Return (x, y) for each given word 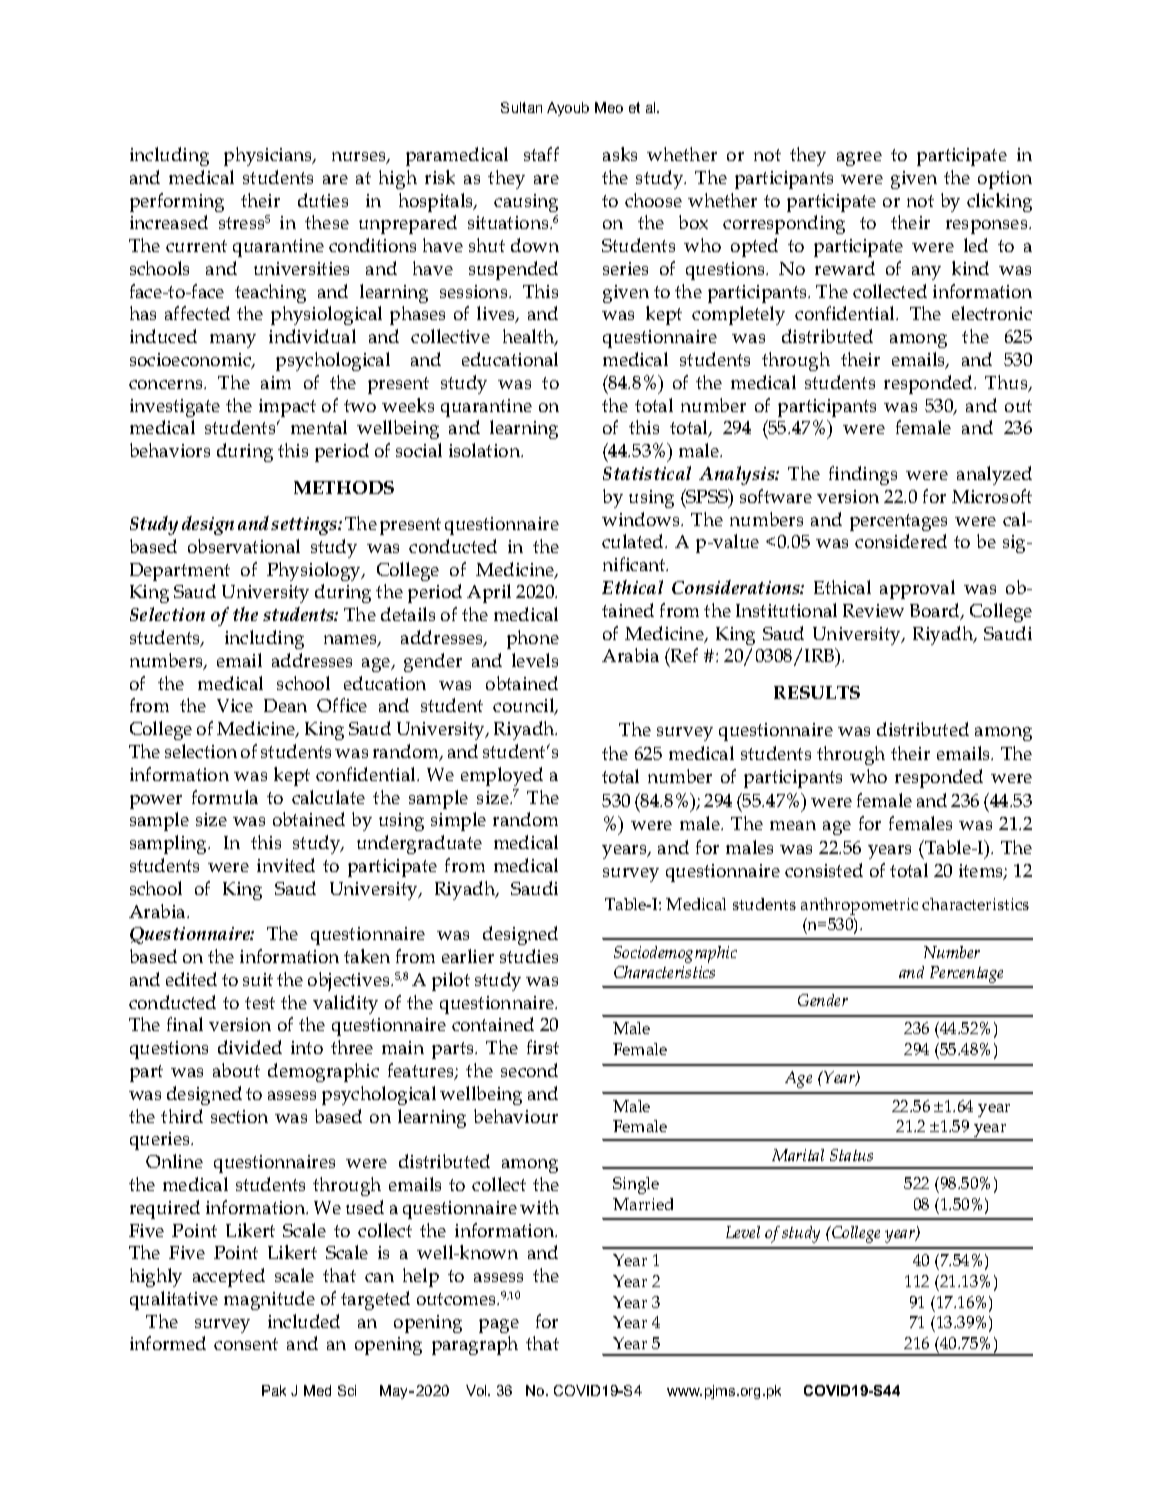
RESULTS (817, 692)
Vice (235, 705)
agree (859, 159)
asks (620, 154)
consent (246, 1344)
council (525, 706)
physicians (269, 156)
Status (851, 1155)
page (499, 1326)
